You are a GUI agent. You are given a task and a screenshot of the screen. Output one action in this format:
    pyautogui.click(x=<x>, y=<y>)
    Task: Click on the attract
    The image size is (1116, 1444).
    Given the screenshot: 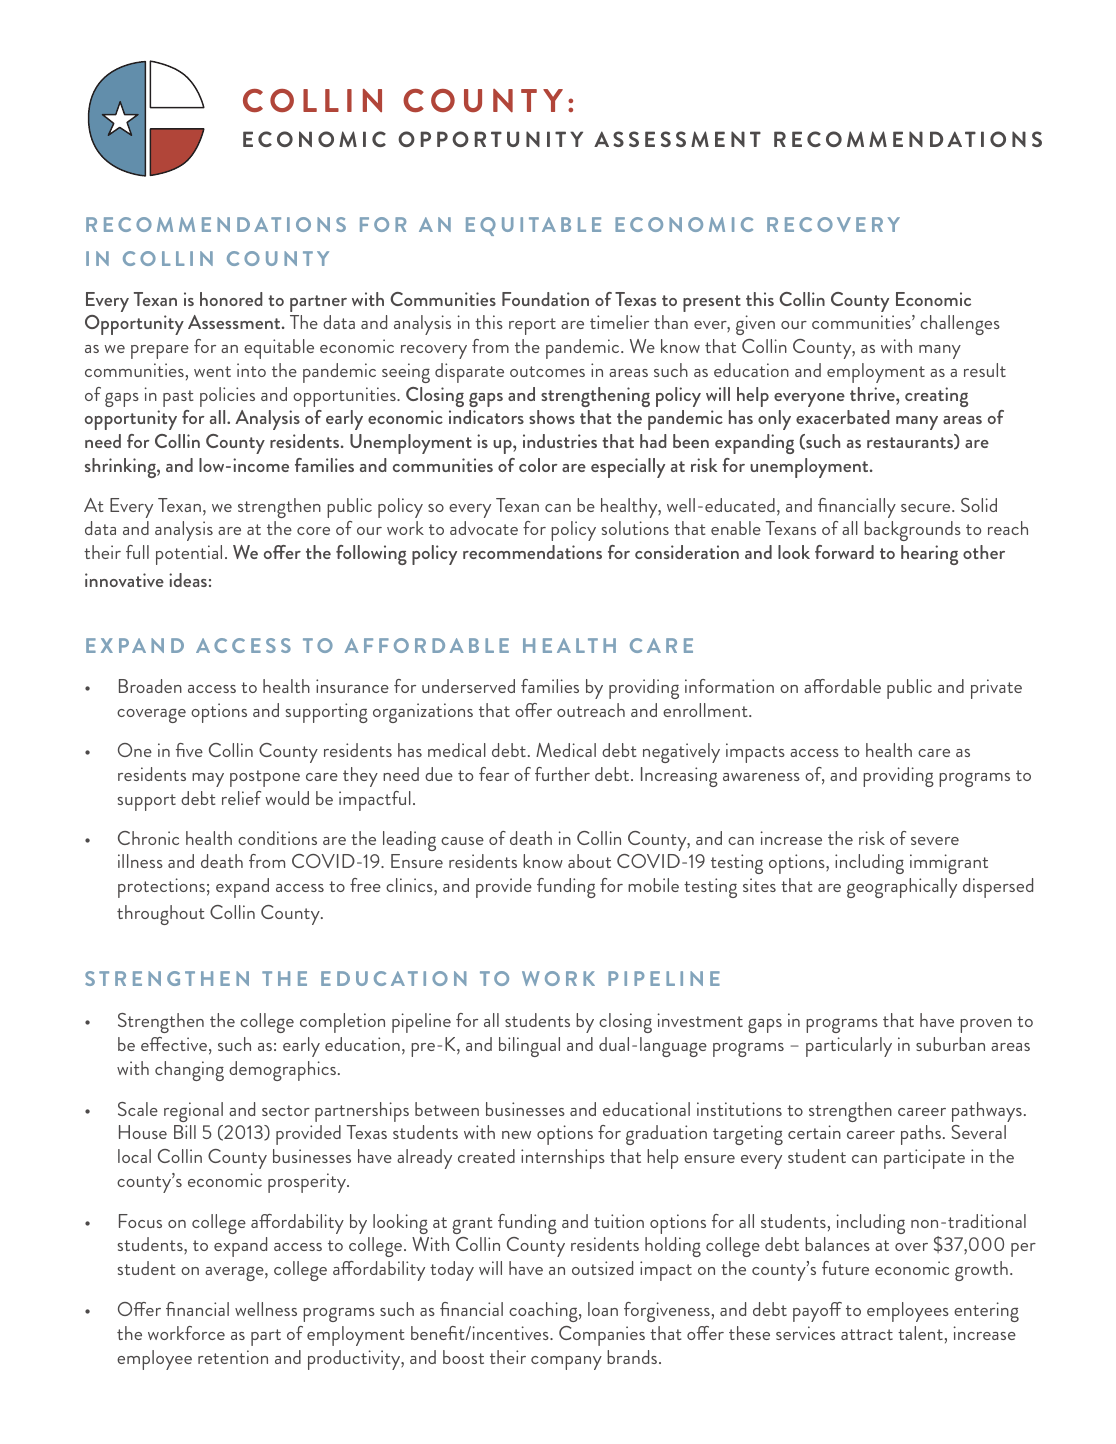 What is the action you would take?
    pyautogui.click(x=867, y=1334)
